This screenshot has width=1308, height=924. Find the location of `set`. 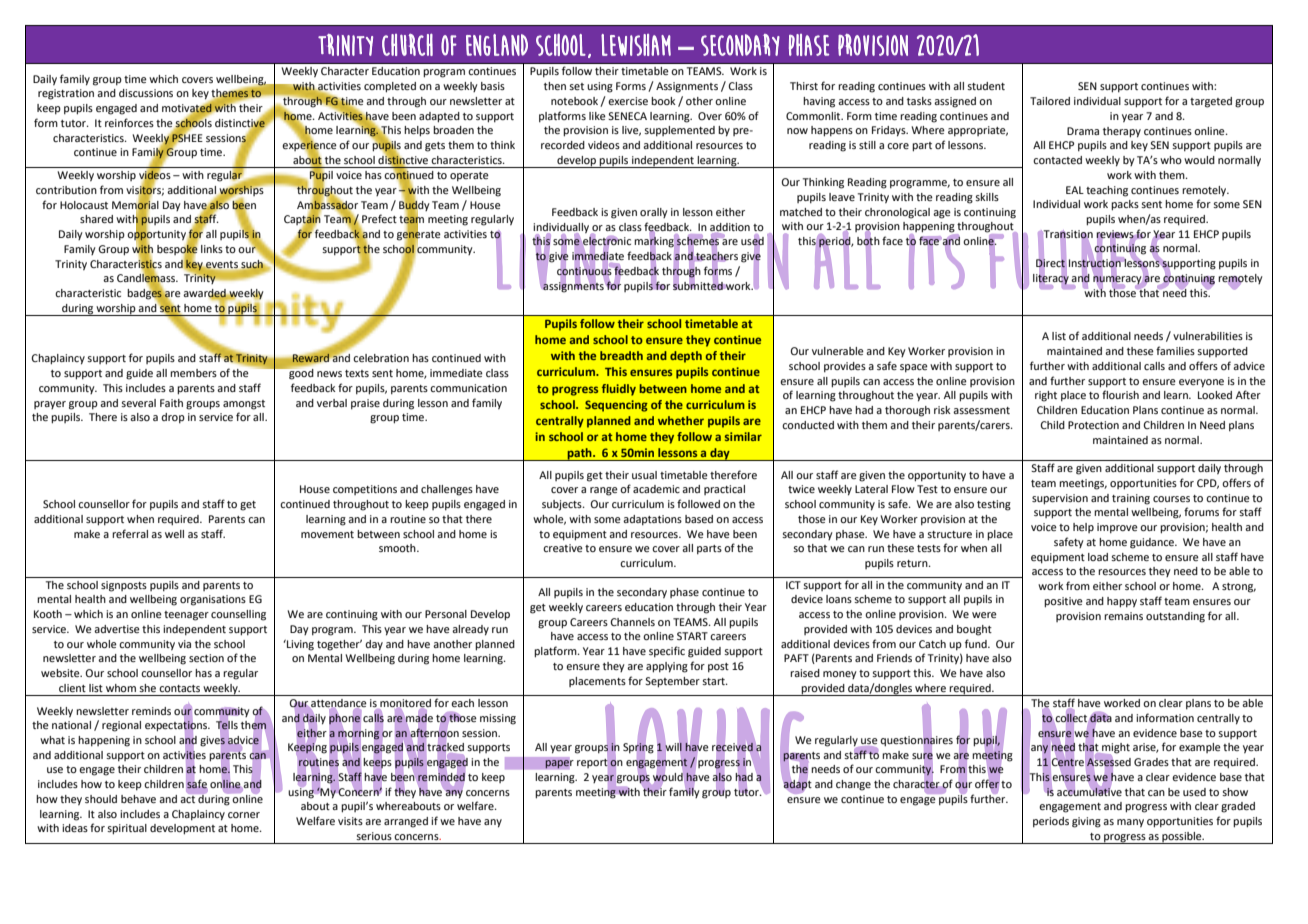

set is located at coordinates (576, 86).
